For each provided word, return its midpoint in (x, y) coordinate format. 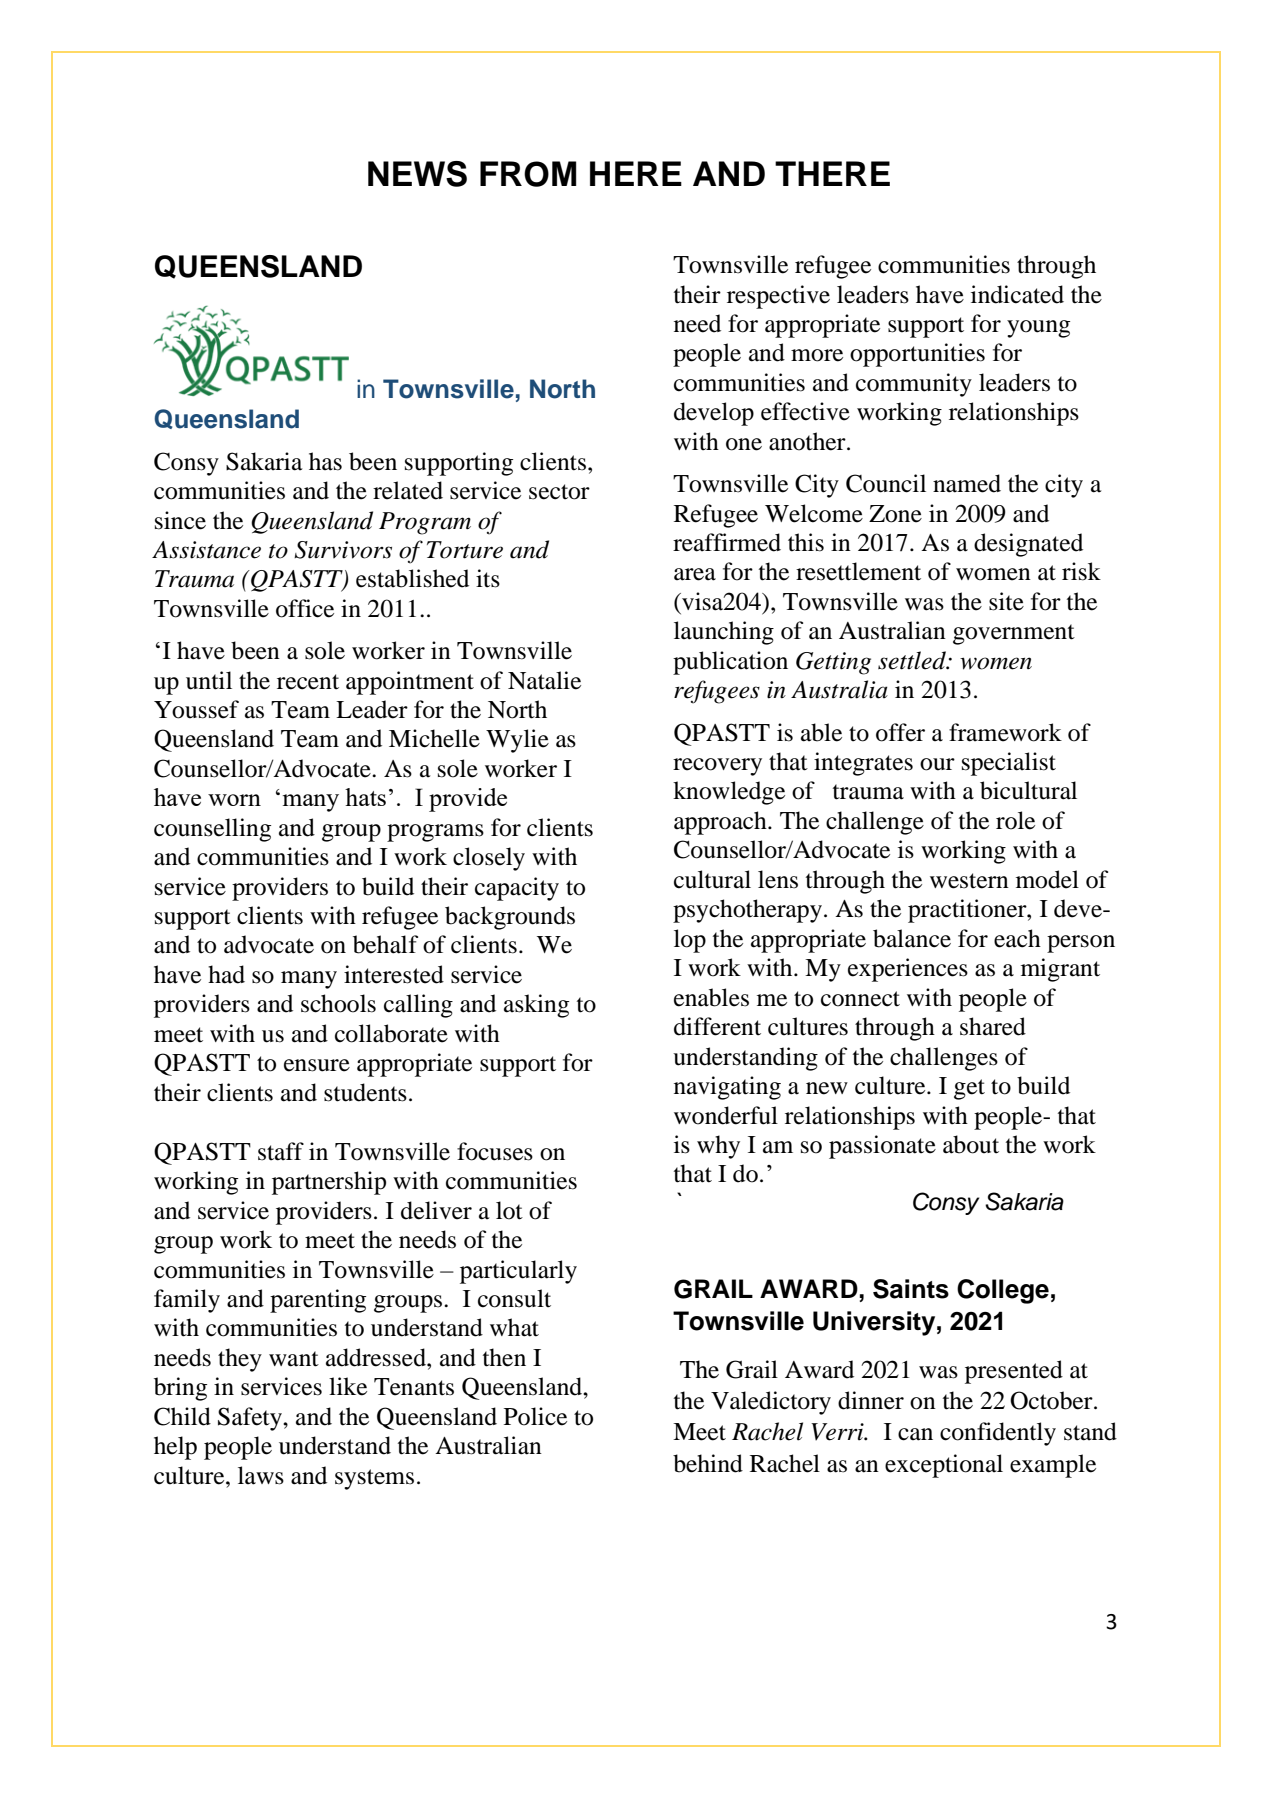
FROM (528, 174)
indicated (1017, 294)
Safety (251, 1419)
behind (708, 1463)
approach (721, 823)
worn (234, 800)
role (1015, 820)
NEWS (417, 174)
